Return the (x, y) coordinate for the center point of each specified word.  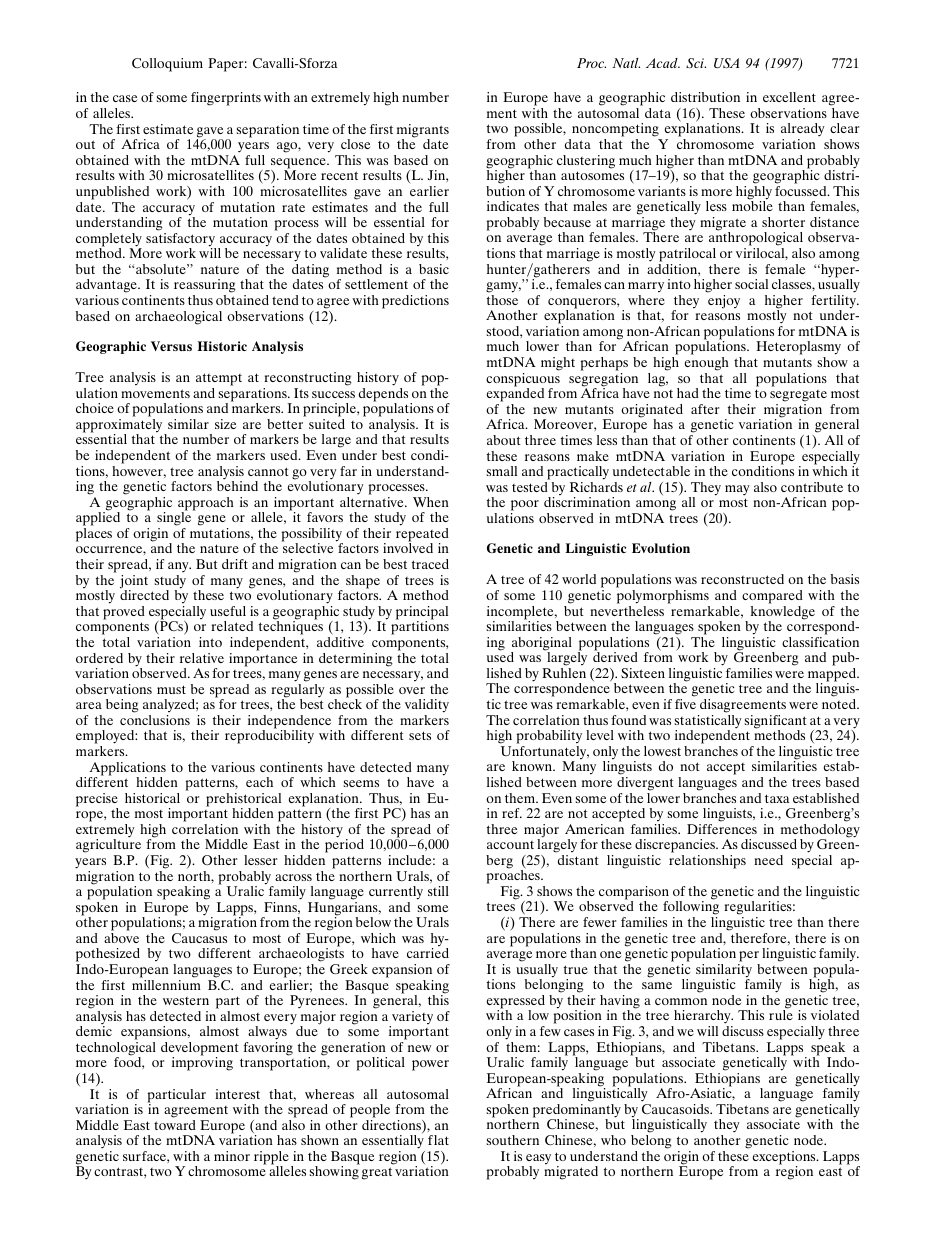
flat (438, 1140)
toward (175, 1125)
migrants (423, 132)
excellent (789, 97)
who (613, 1140)
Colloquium (167, 65)
